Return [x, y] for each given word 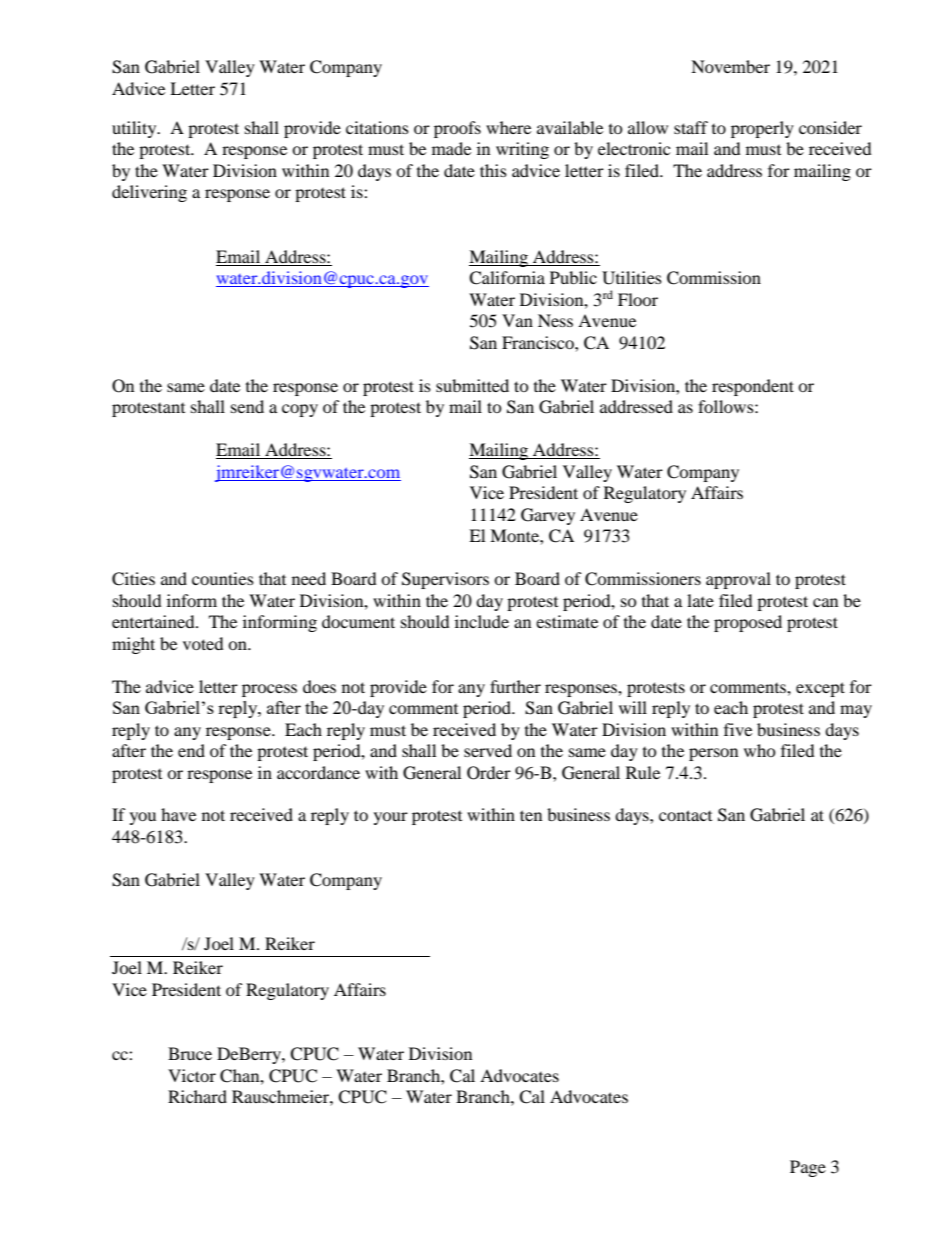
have [178, 814]
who [760, 750]
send [247, 406]
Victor [192, 1075]
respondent [753, 387]
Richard [197, 1096]
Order [489, 773]
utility [135, 129]
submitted [472, 385]
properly [762, 129]
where [508, 127]
